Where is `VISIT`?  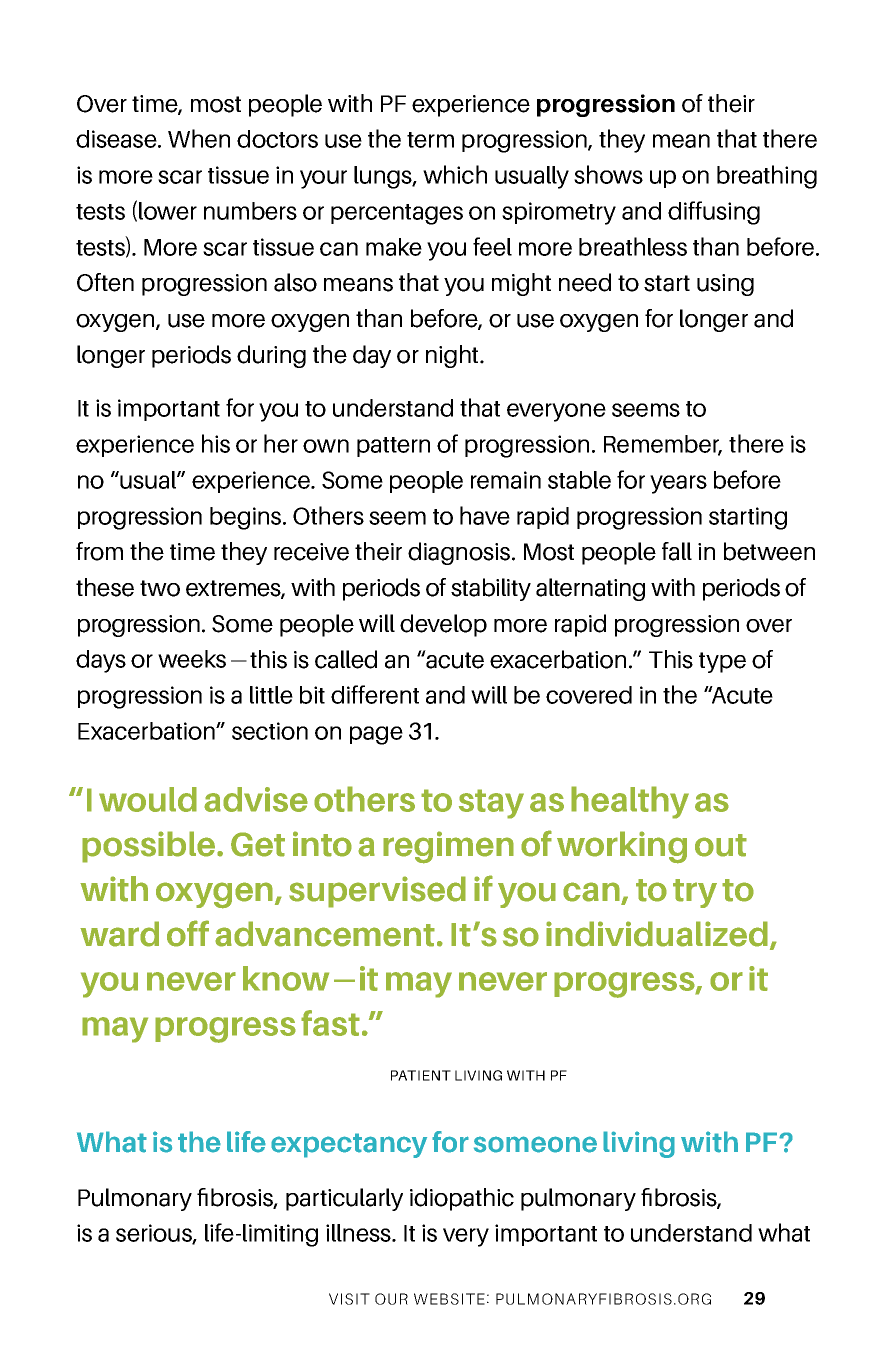 VISIT is located at coordinates (349, 1299).
